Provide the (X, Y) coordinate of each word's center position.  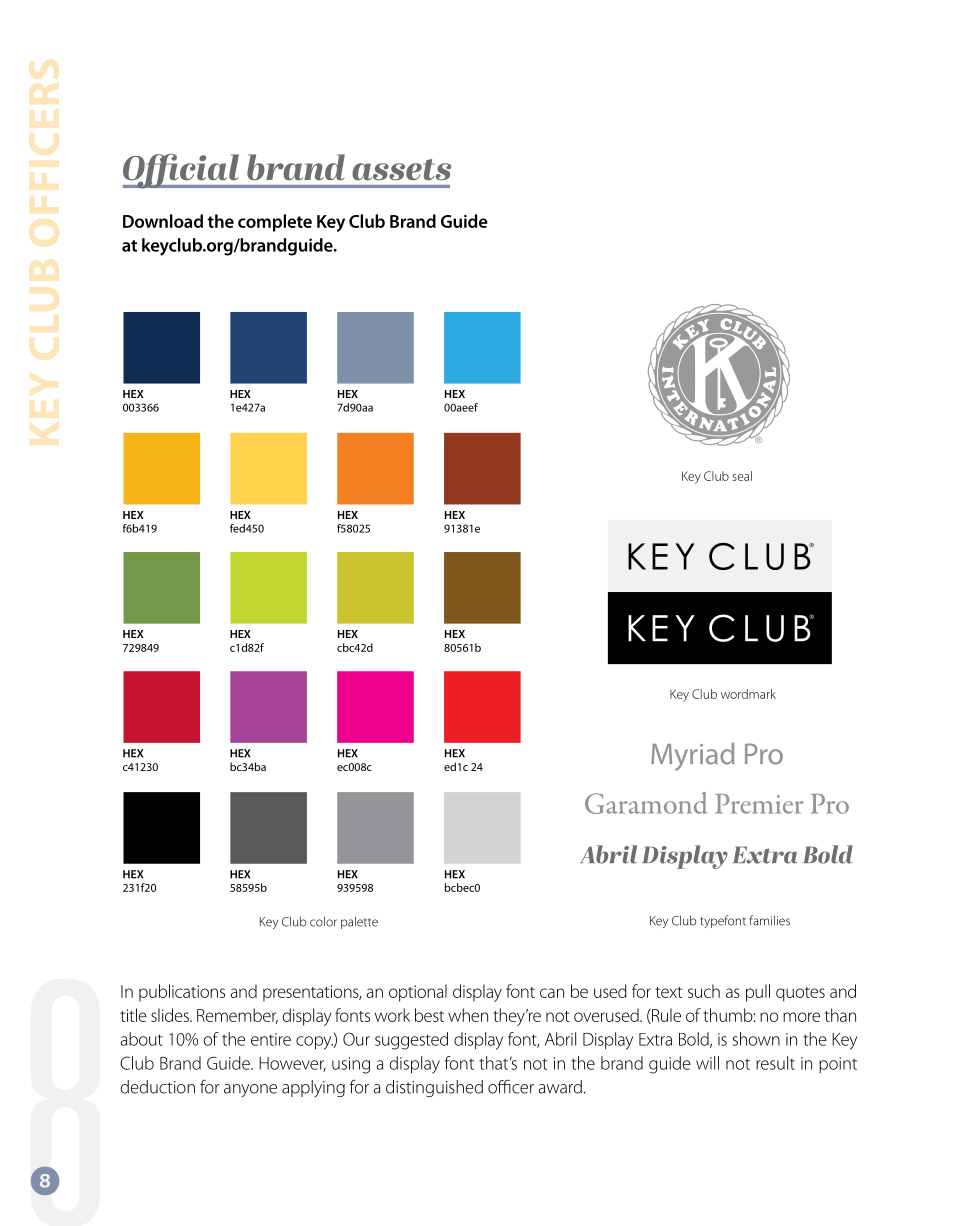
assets (401, 170)
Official (182, 171)
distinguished (434, 1088)
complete (275, 223)
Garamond (646, 803)
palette (359, 922)
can (552, 993)
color (323, 921)
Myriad (692, 756)
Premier (759, 804)
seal (742, 476)
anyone (250, 1090)
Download (163, 221)
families (770, 920)
